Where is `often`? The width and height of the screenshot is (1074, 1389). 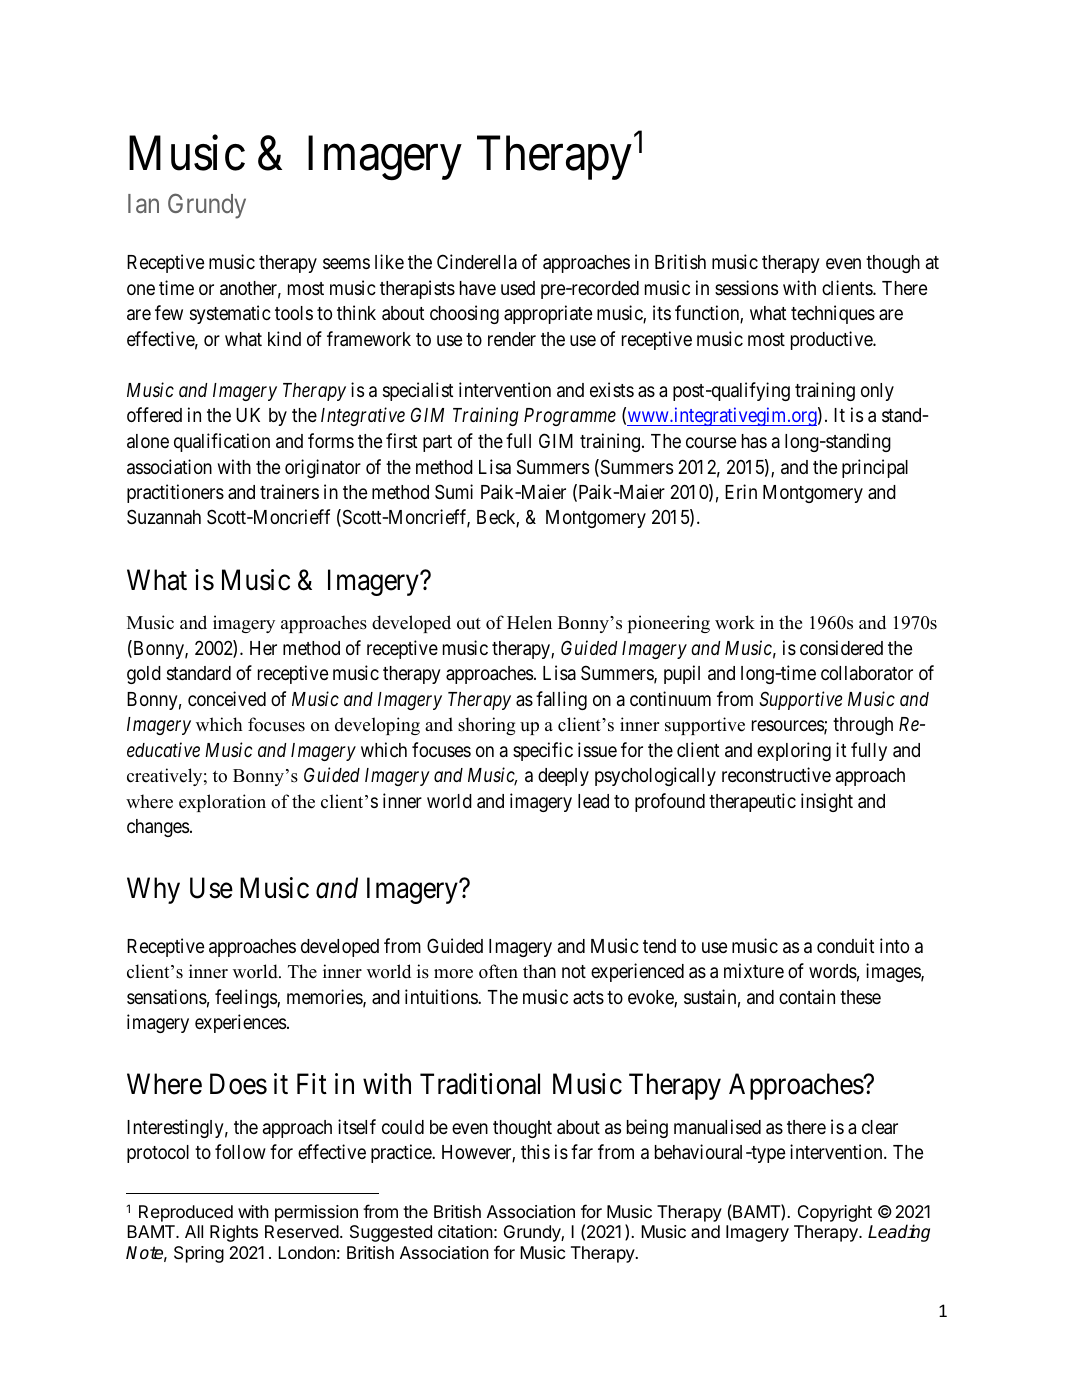 often is located at coordinates (498, 971).
